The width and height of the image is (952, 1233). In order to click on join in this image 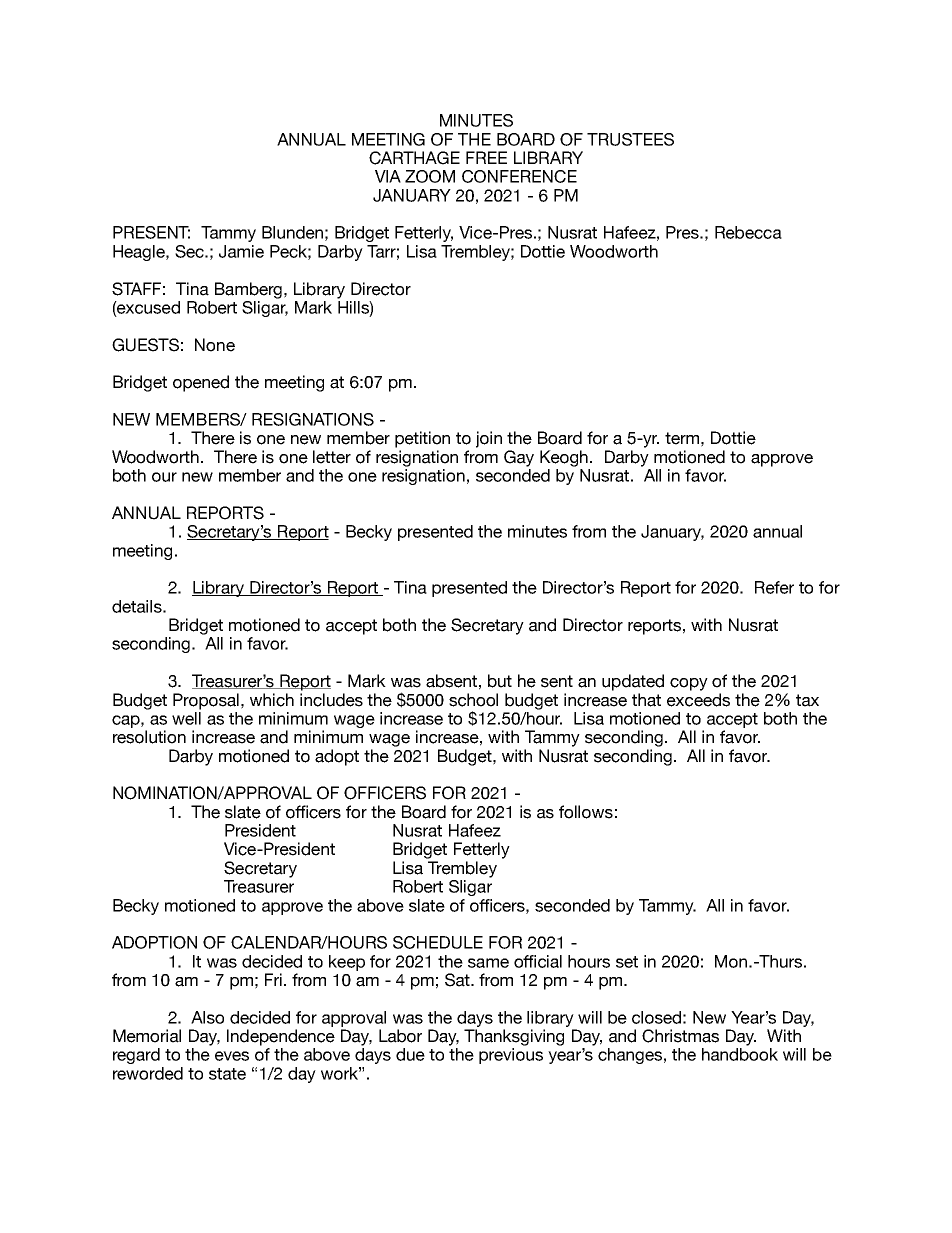, I will do `click(489, 439)`.
